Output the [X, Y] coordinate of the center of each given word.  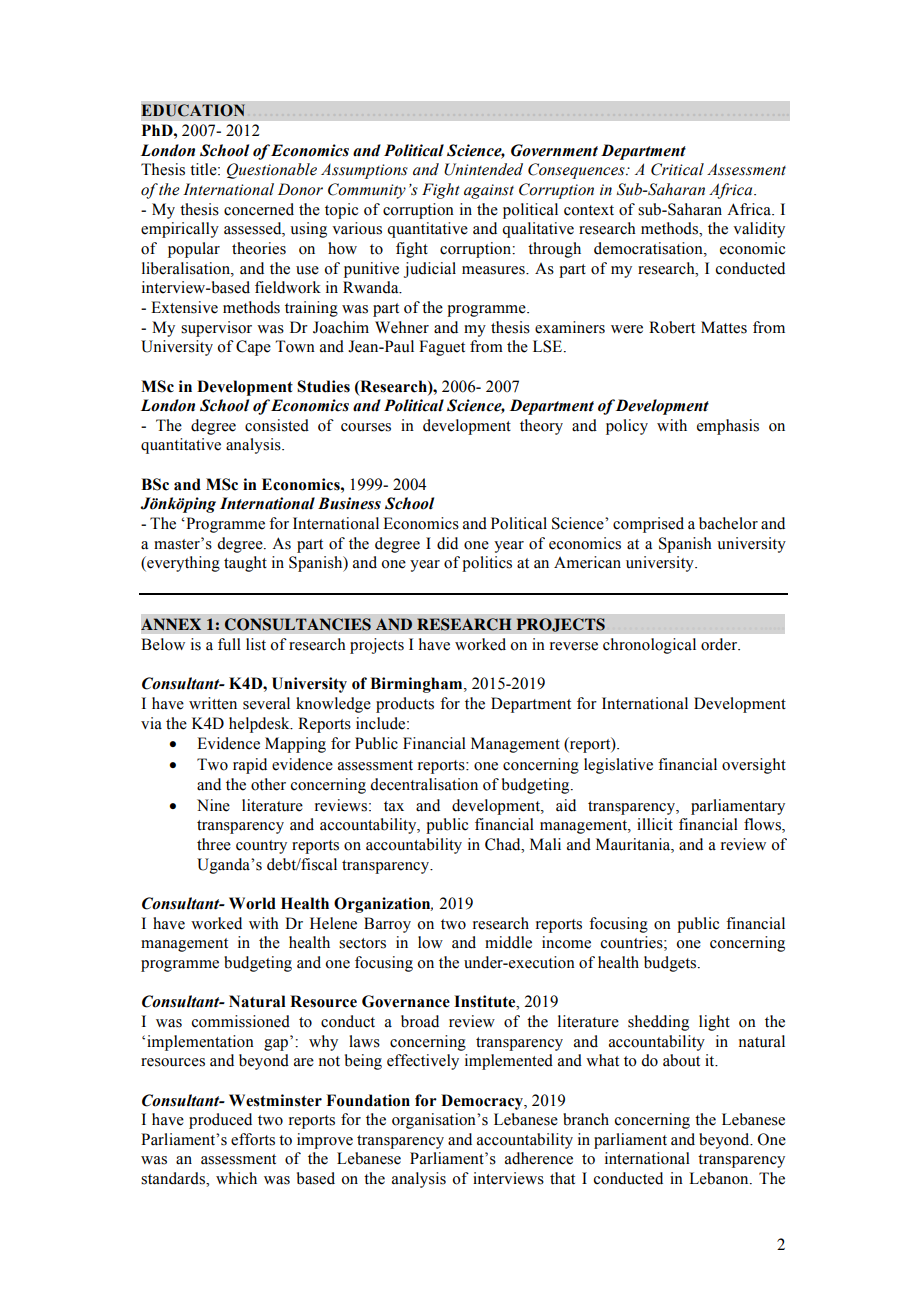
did [447, 543]
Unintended [483, 169]
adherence [539, 1158]
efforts [253, 1139]
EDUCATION [193, 110]
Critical [677, 169]
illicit [655, 824]
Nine [213, 805]
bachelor [728, 523]
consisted [277, 425]
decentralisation [424, 784]
